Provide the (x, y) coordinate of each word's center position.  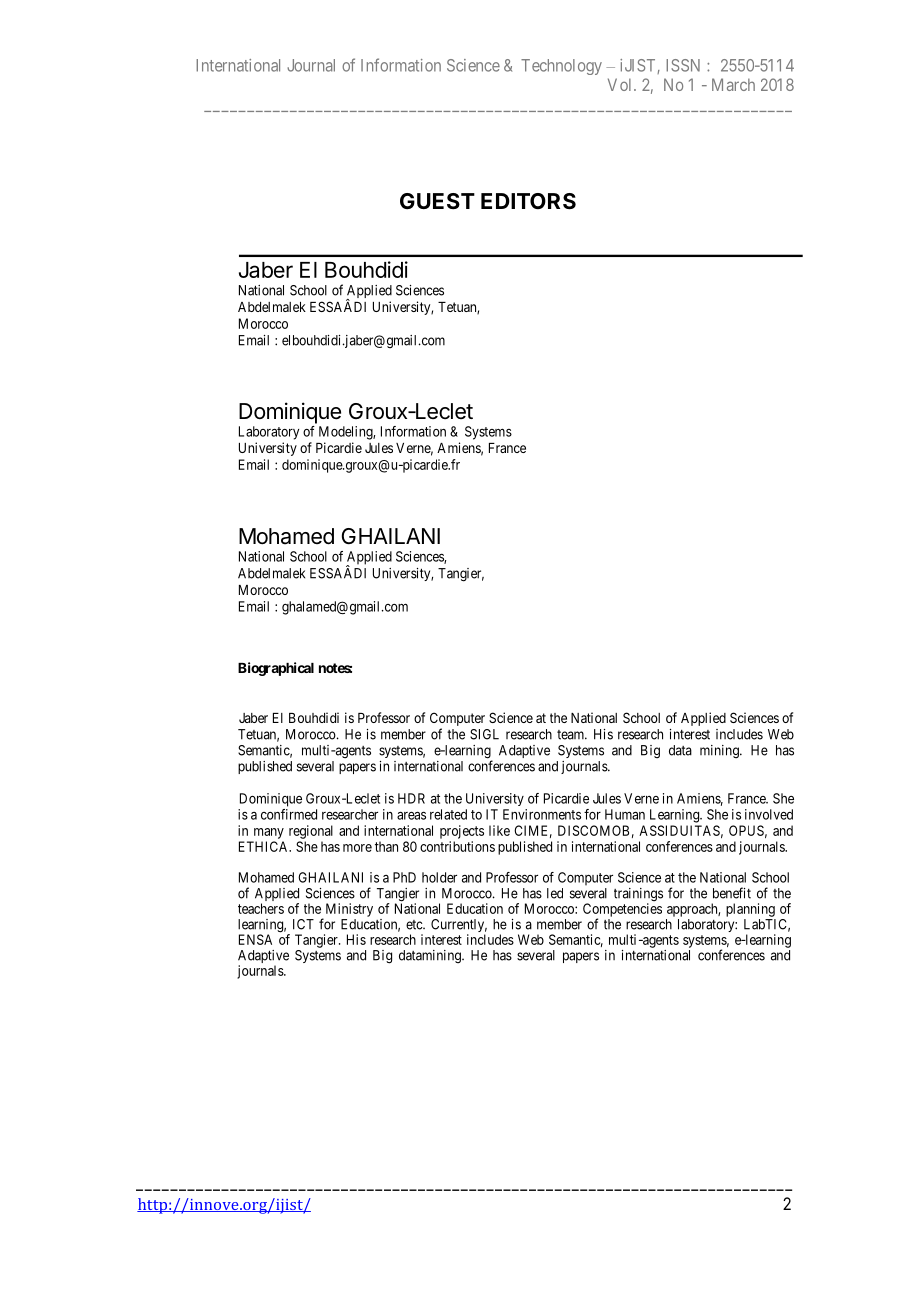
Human (625, 814)
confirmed (289, 814)
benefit (732, 893)
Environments (542, 814)
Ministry (349, 910)
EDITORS (528, 201)
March (733, 84)
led (555, 893)
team (572, 735)
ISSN (683, 65)
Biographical (276, 669)
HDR (411, 798)
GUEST (437, 201)
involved (769, 814)
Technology (561, 67)
